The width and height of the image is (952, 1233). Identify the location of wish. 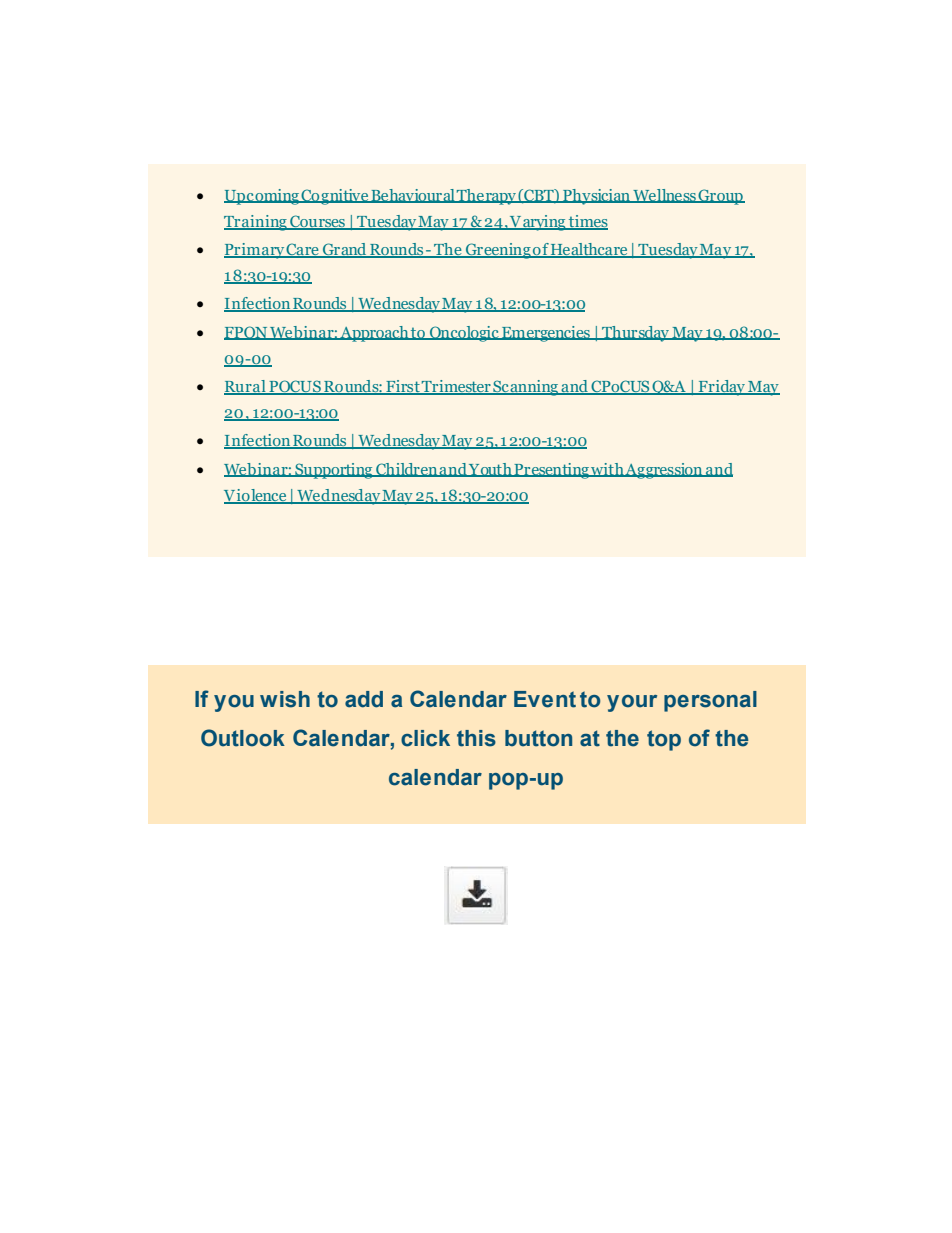
(285, 699).
